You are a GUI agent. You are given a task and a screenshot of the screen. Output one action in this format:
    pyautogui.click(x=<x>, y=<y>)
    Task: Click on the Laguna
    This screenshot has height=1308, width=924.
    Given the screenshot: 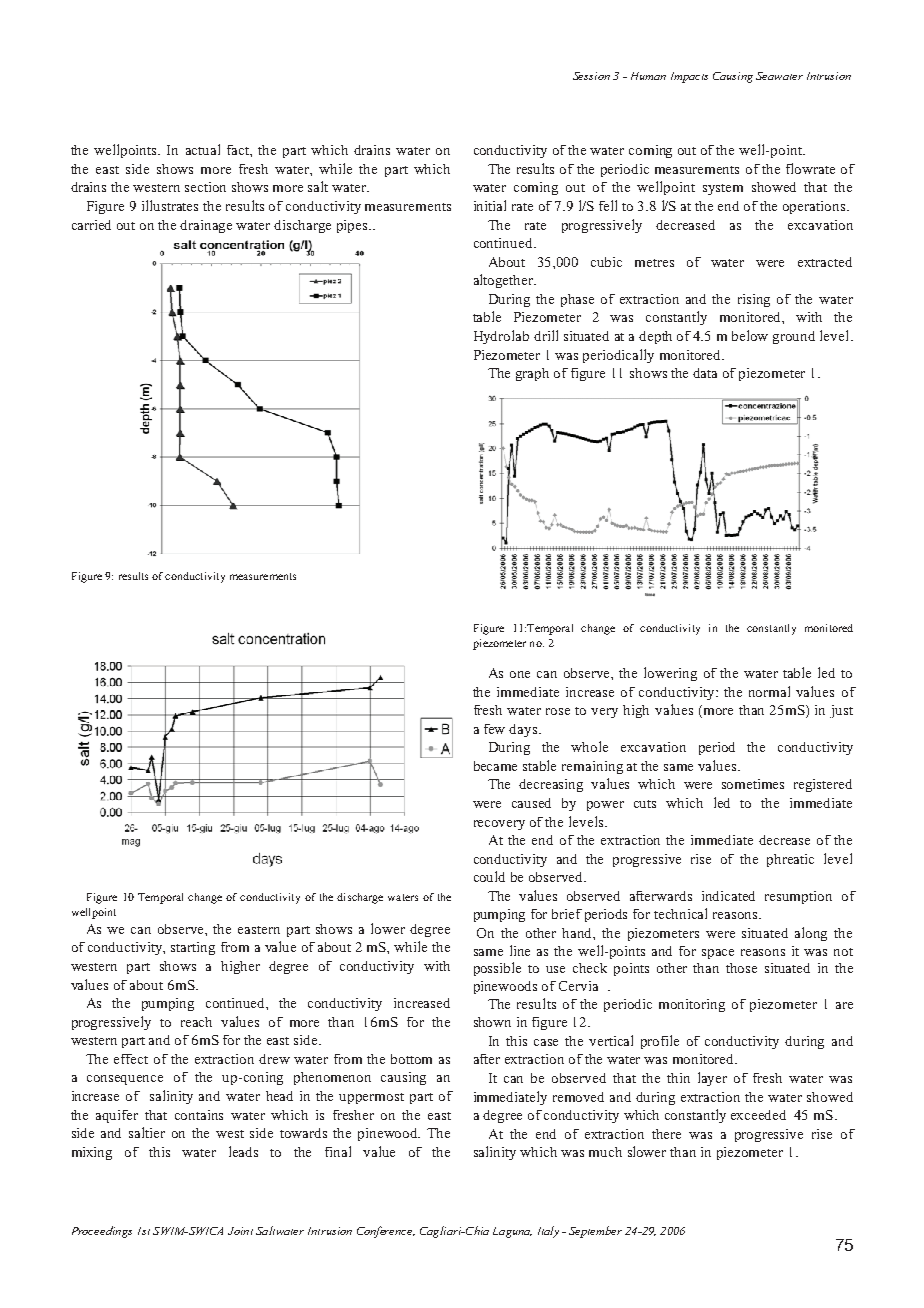 What is the action you would take?
    pyautogui.click(x=512, y=1232)
